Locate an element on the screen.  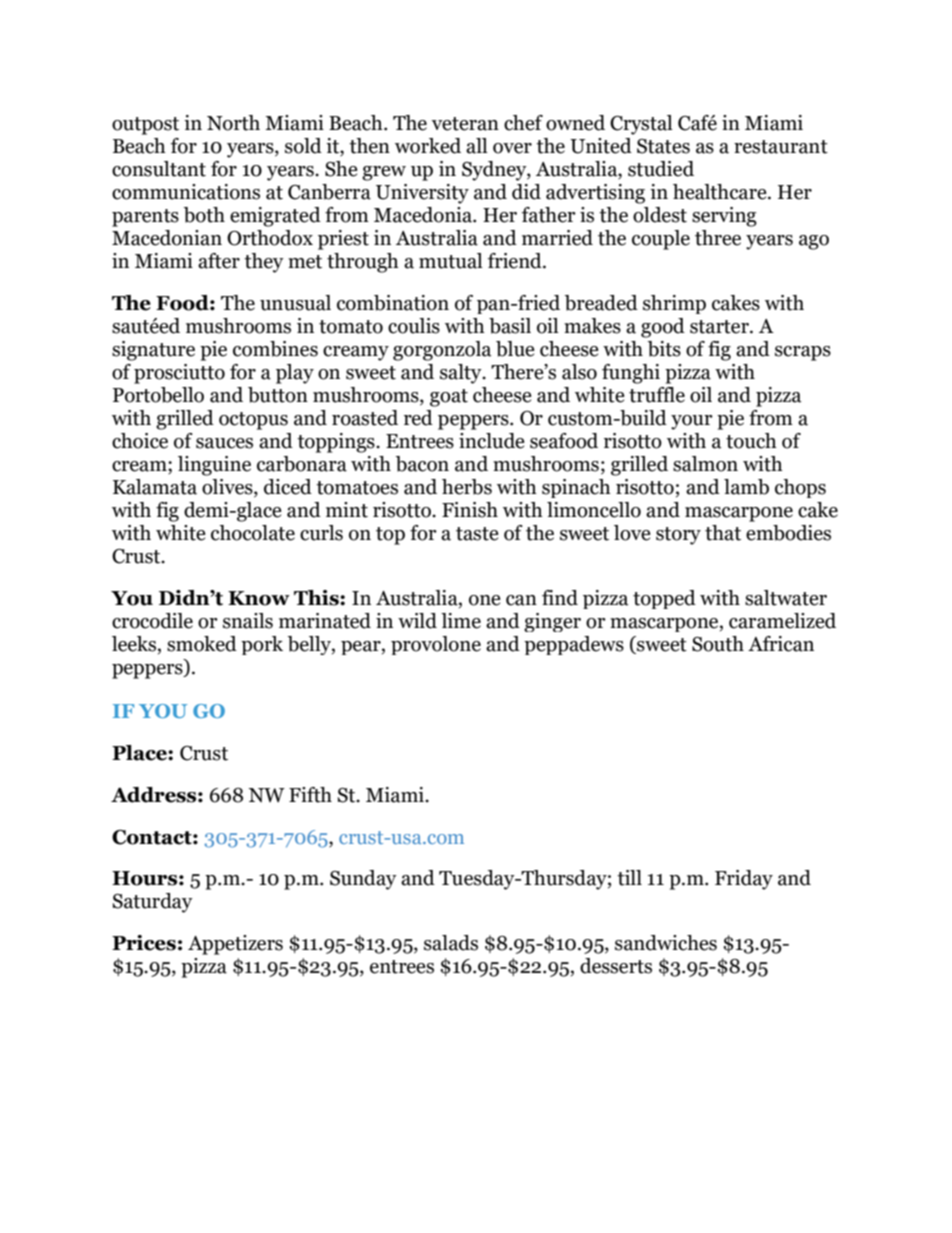
taste is located at coordinates (477, 534).
